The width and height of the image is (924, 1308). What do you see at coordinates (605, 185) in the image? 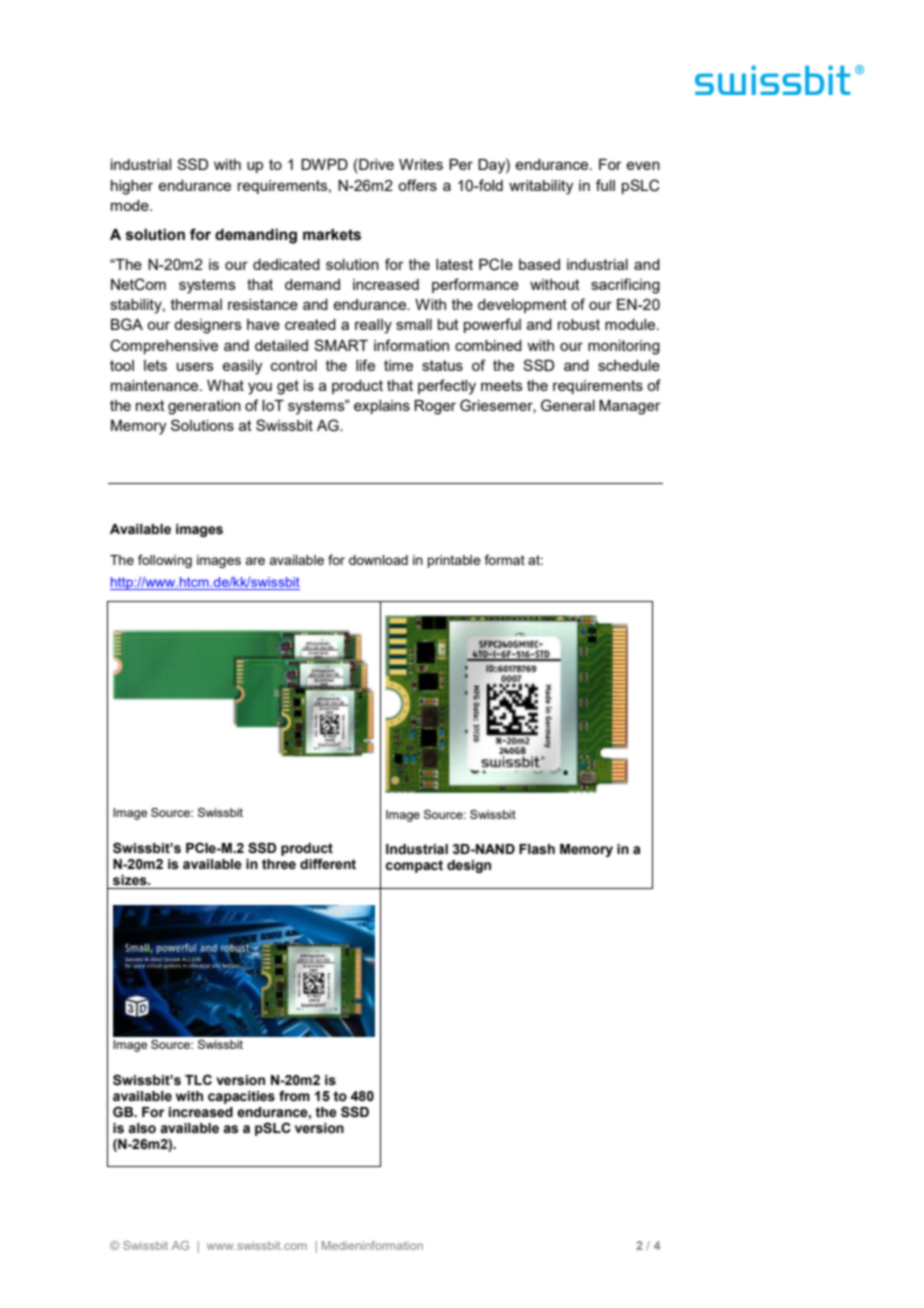
I see `full` at bounding box center [605, 185].
